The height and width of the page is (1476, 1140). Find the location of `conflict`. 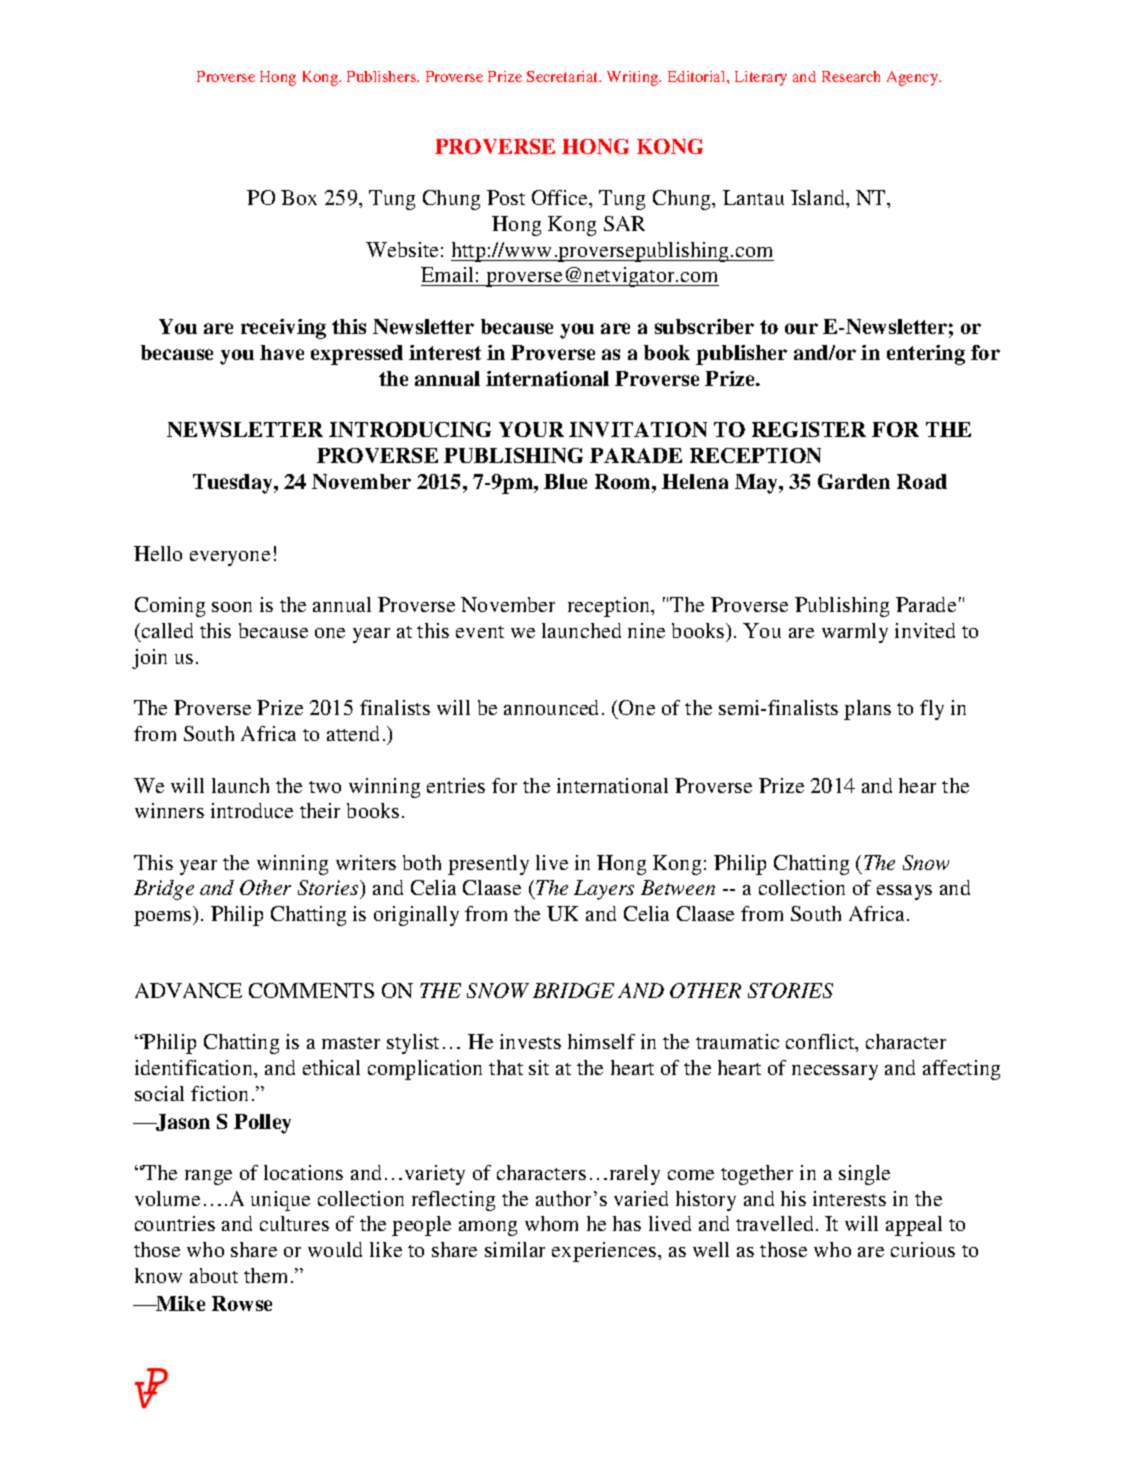

conflict is located at coordinates (821, 1043).
